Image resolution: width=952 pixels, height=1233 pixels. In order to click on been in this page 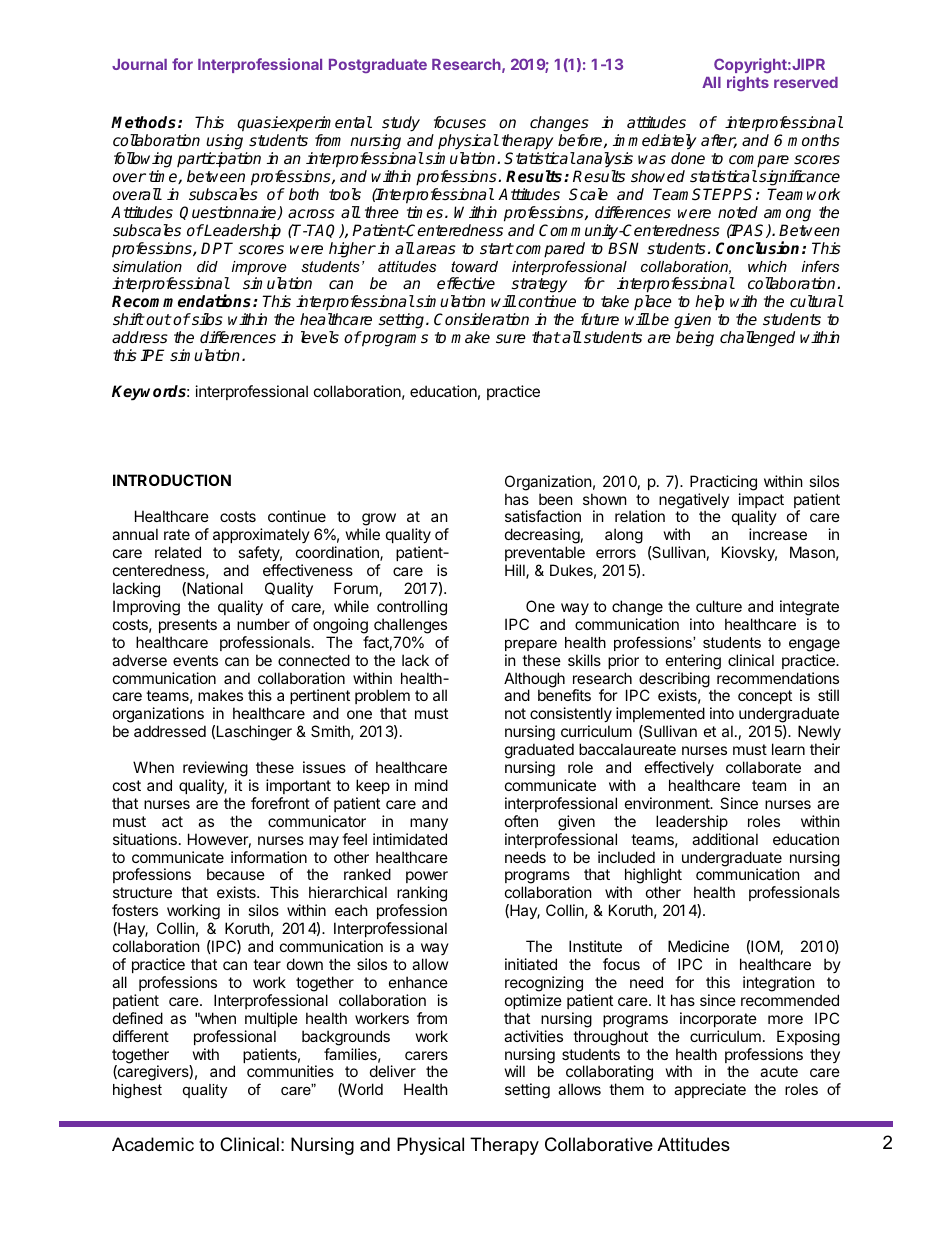, I will do `click(556, 499)`.
